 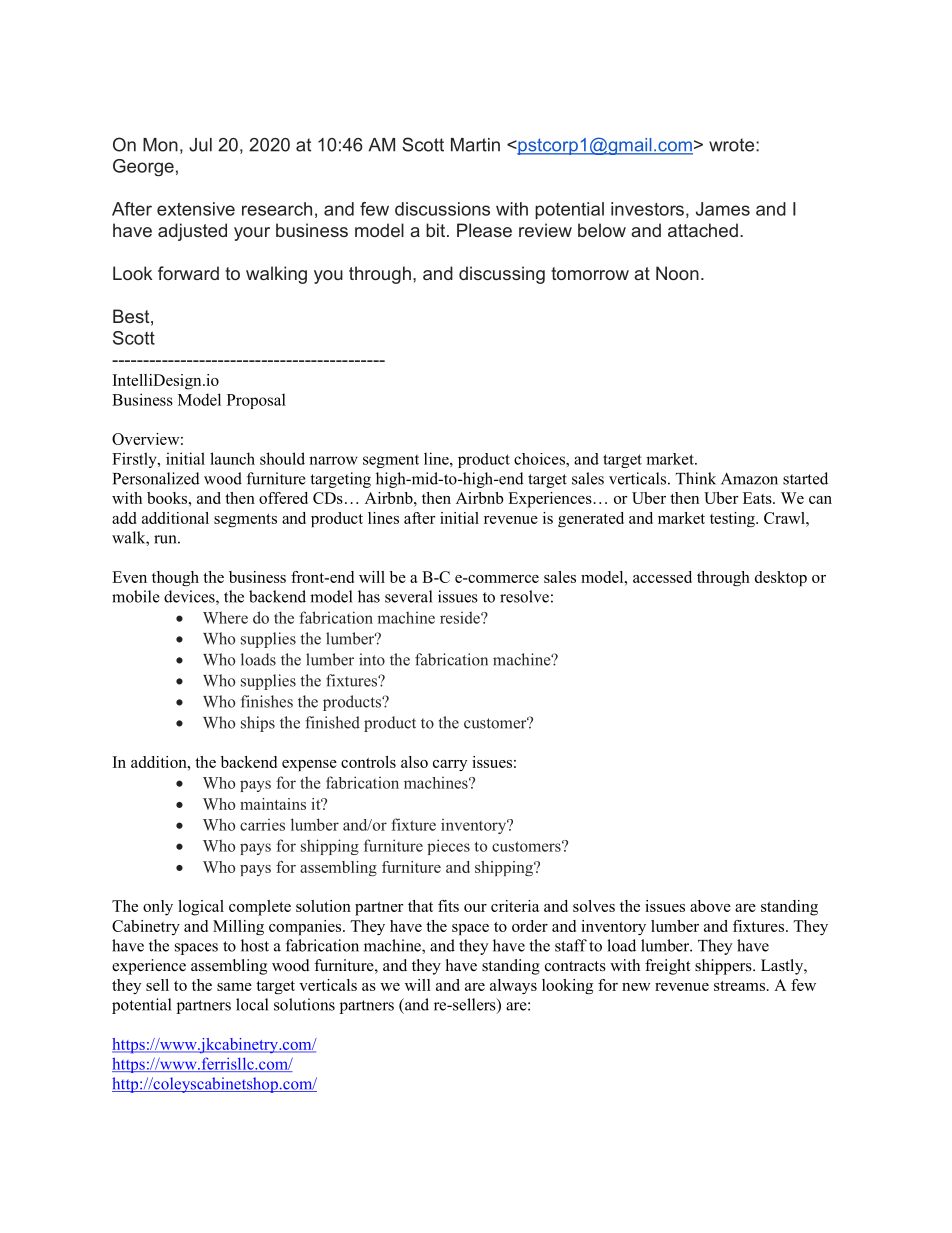 What do you see at coordinates (175, 578) in the image?
I see `though` at bounding box center [175, 578].
